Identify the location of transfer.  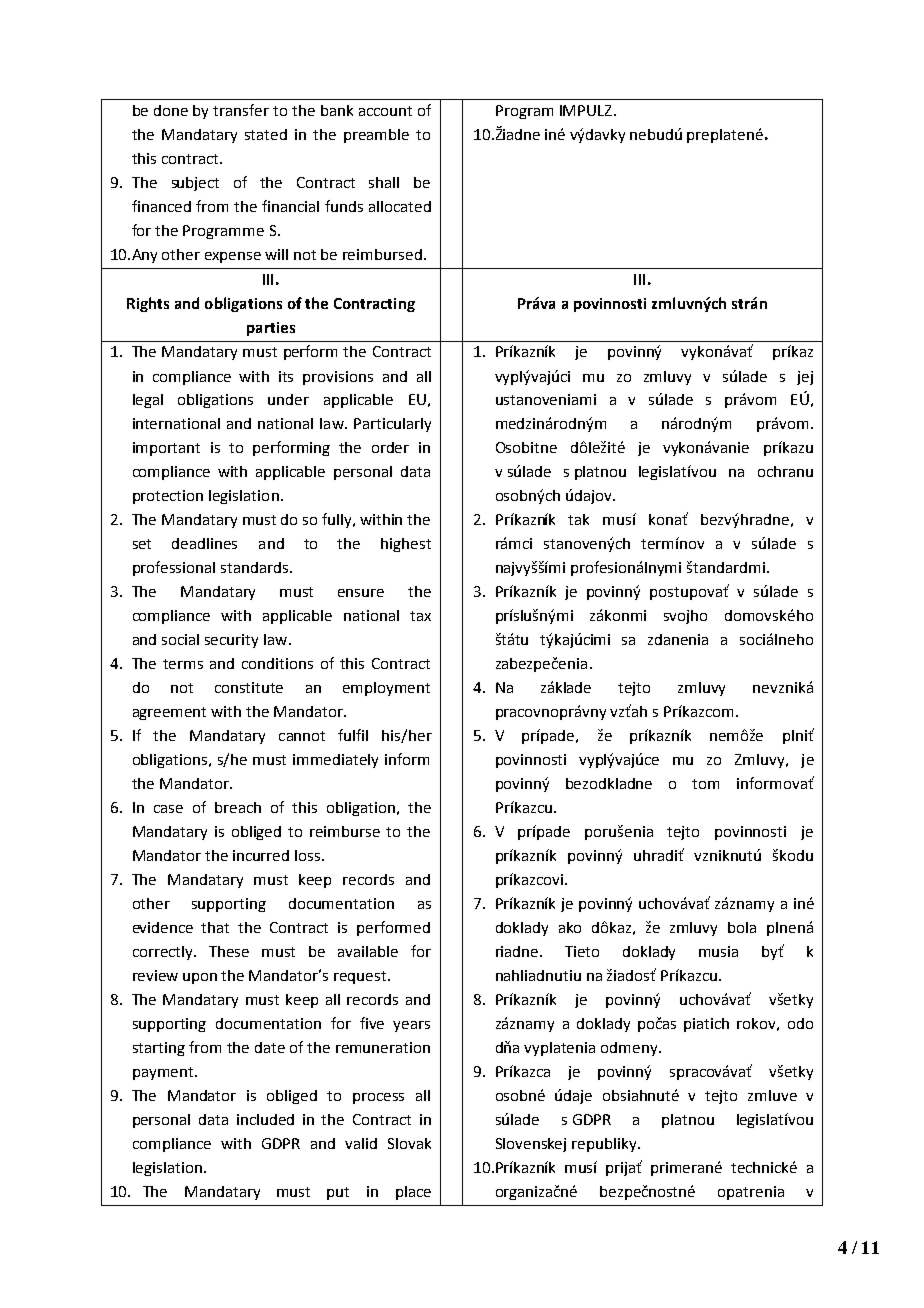
(241, 110).
